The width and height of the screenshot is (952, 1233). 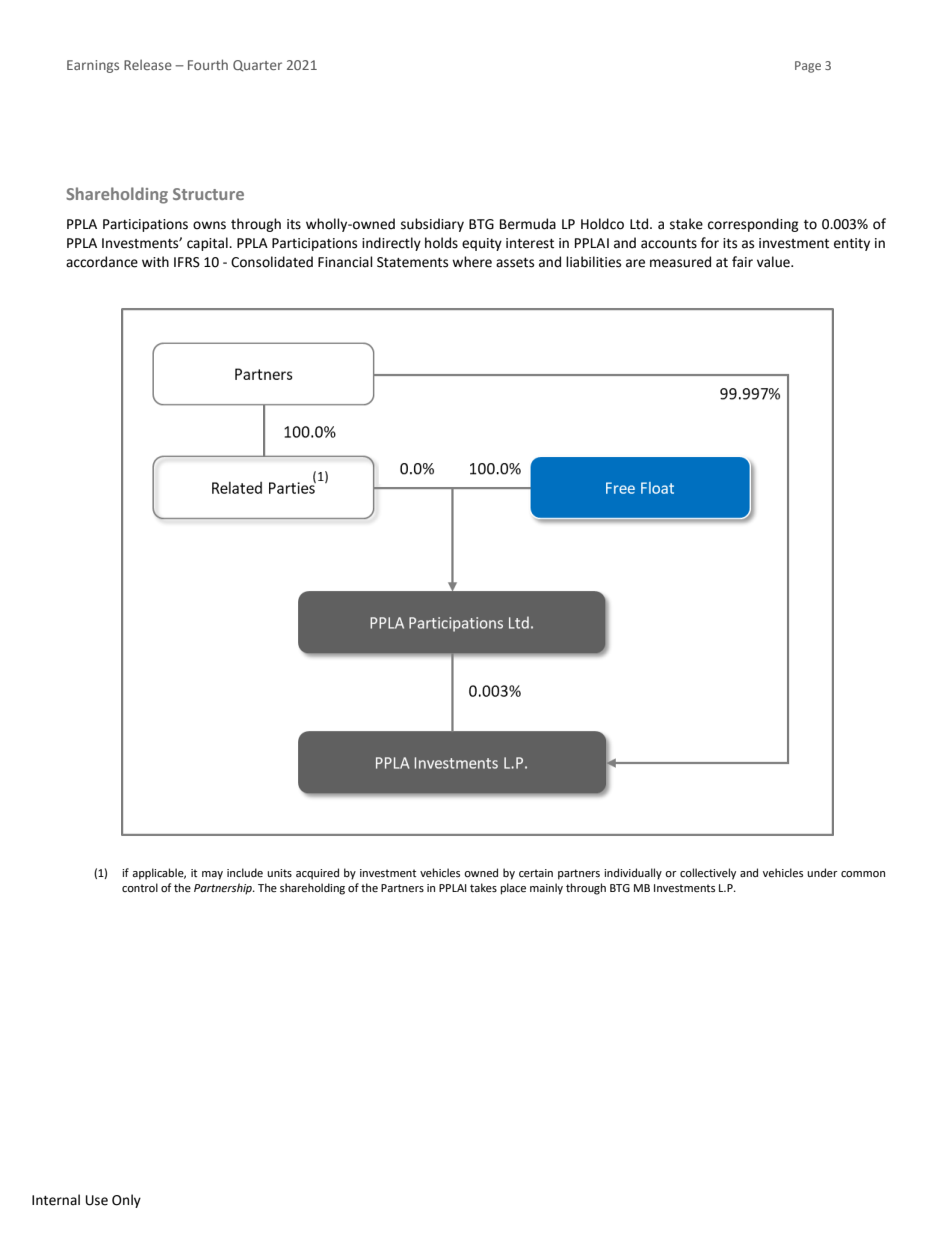 What do you see at coordinates (97, 1200) in the screenshot?
I see `Use` at bounding box center [97, 1200].
